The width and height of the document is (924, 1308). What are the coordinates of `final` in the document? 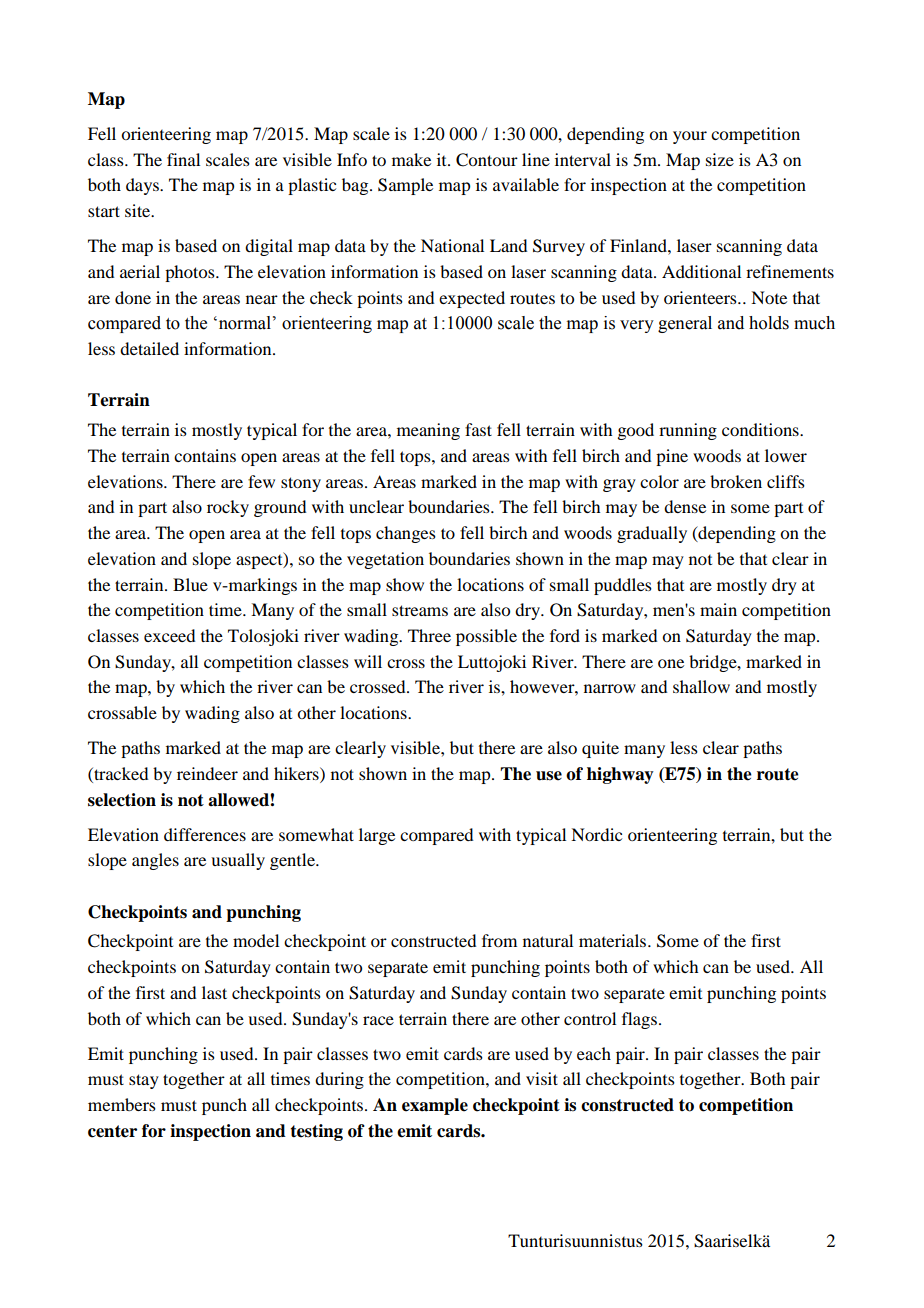 It's located at (183, 159).
